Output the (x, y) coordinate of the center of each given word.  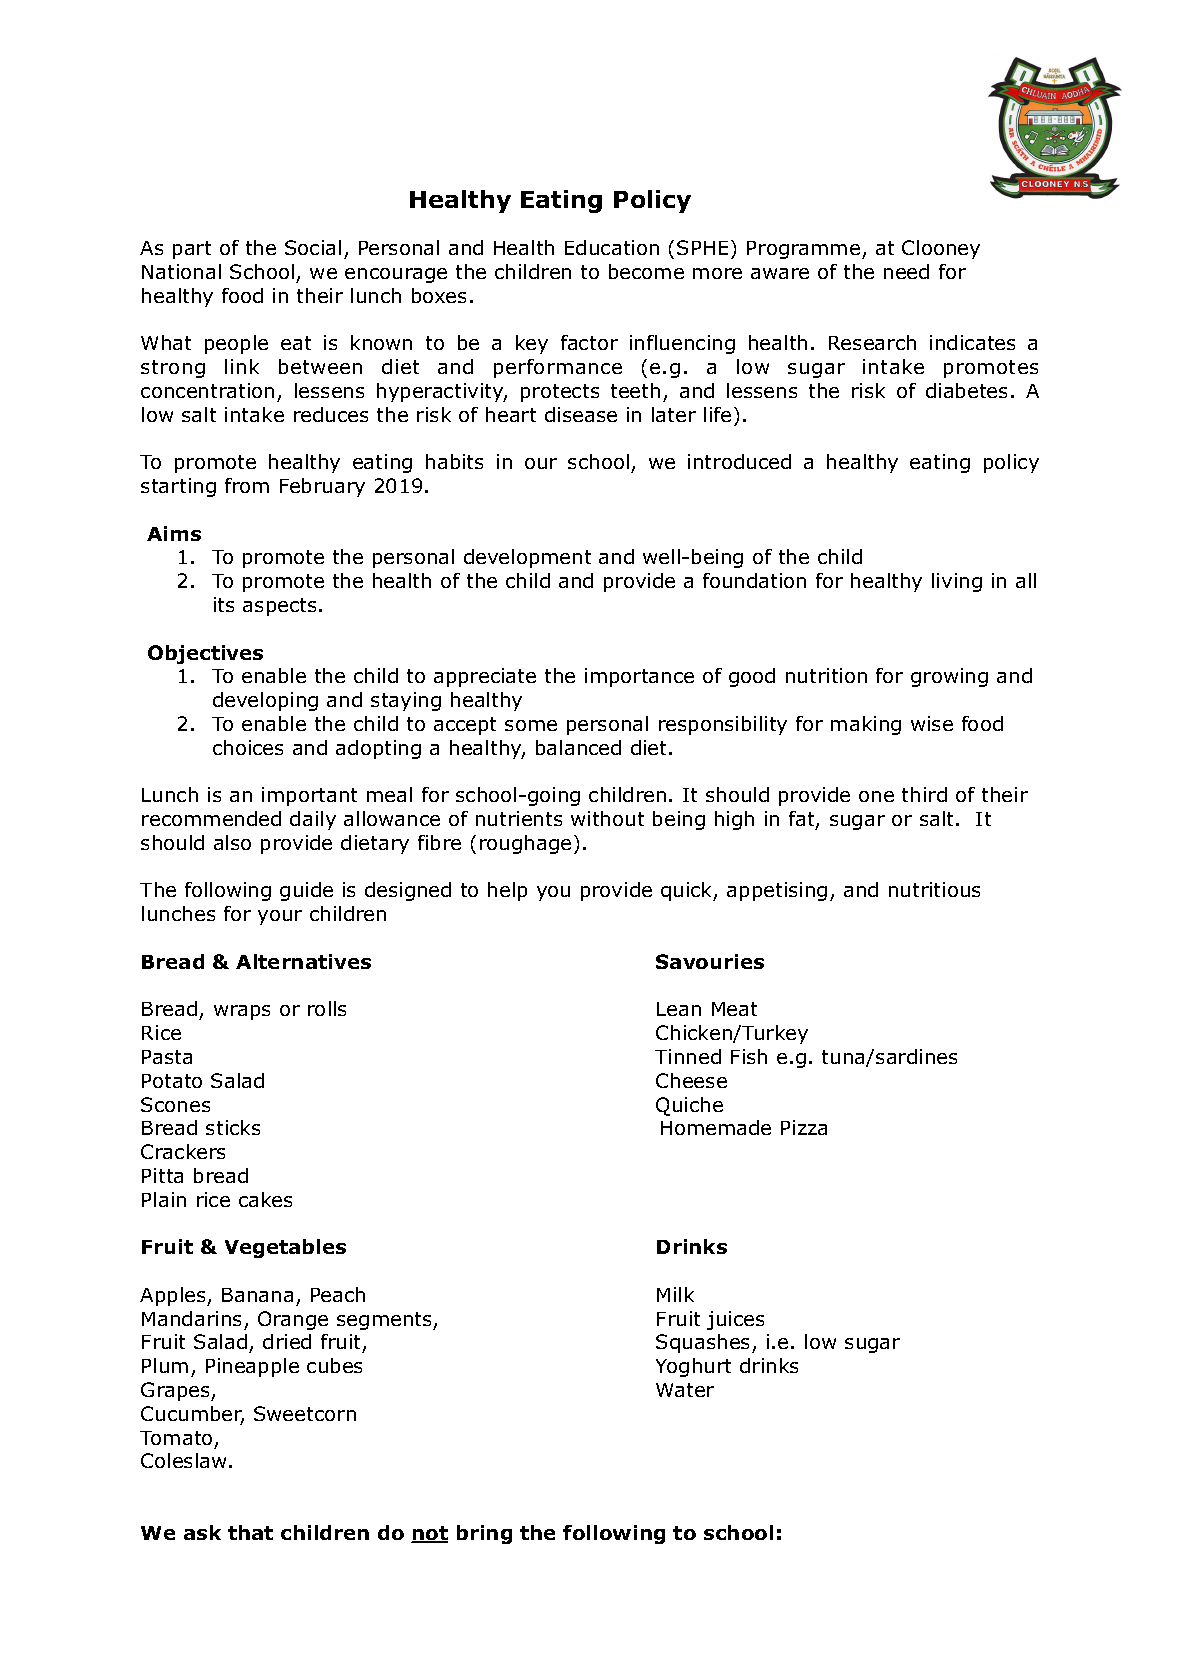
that (250, 1532)
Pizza (804, 1127)
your (280, 917)
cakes (265, 1199)
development (527, 558)
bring (484, 1534)
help (507, 891)
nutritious (934, 889)
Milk (675, 1294)
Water (685, 1390)
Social (313, 247)
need (906, 271)
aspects (279, 607)
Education (612, 247)
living (957, 582)
